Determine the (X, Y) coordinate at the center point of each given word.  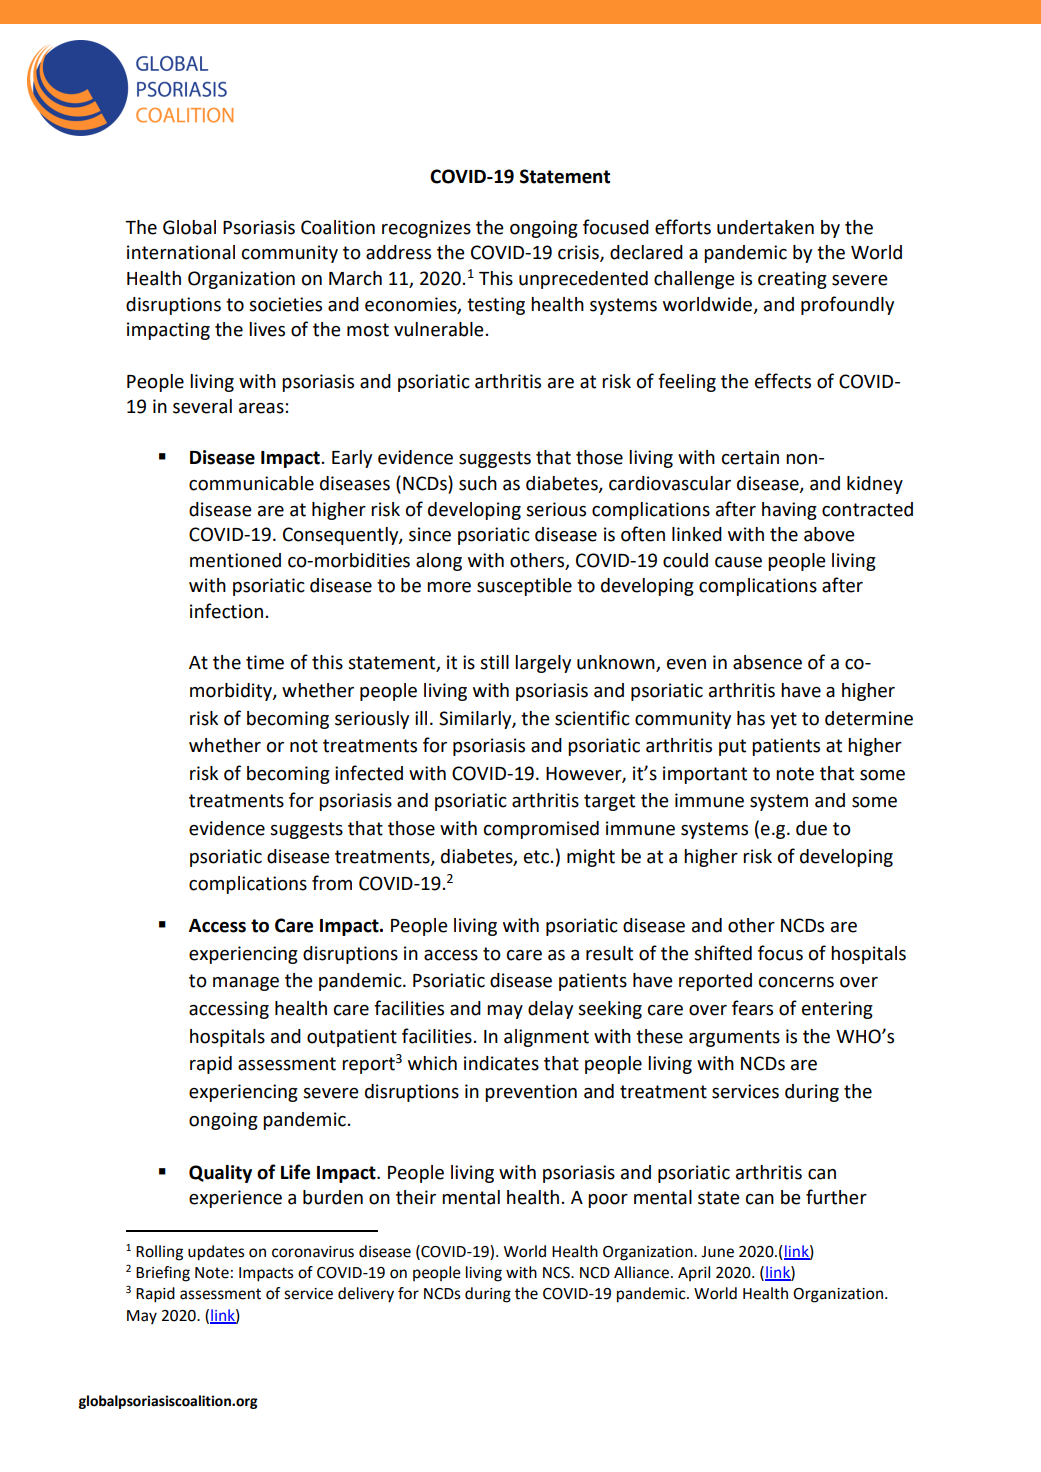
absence (767, 662)
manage (246, 984)
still (494, 662)
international (181, 252)
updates (216, 1253)
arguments (734, 1038)
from (332, 883)
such (478, 483)
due (811, 828)
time (265, 662)
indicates (501, 1063)
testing (496, 306)
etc (536, 857)
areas (261, 408)
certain (750, 457)
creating (792, 280)
